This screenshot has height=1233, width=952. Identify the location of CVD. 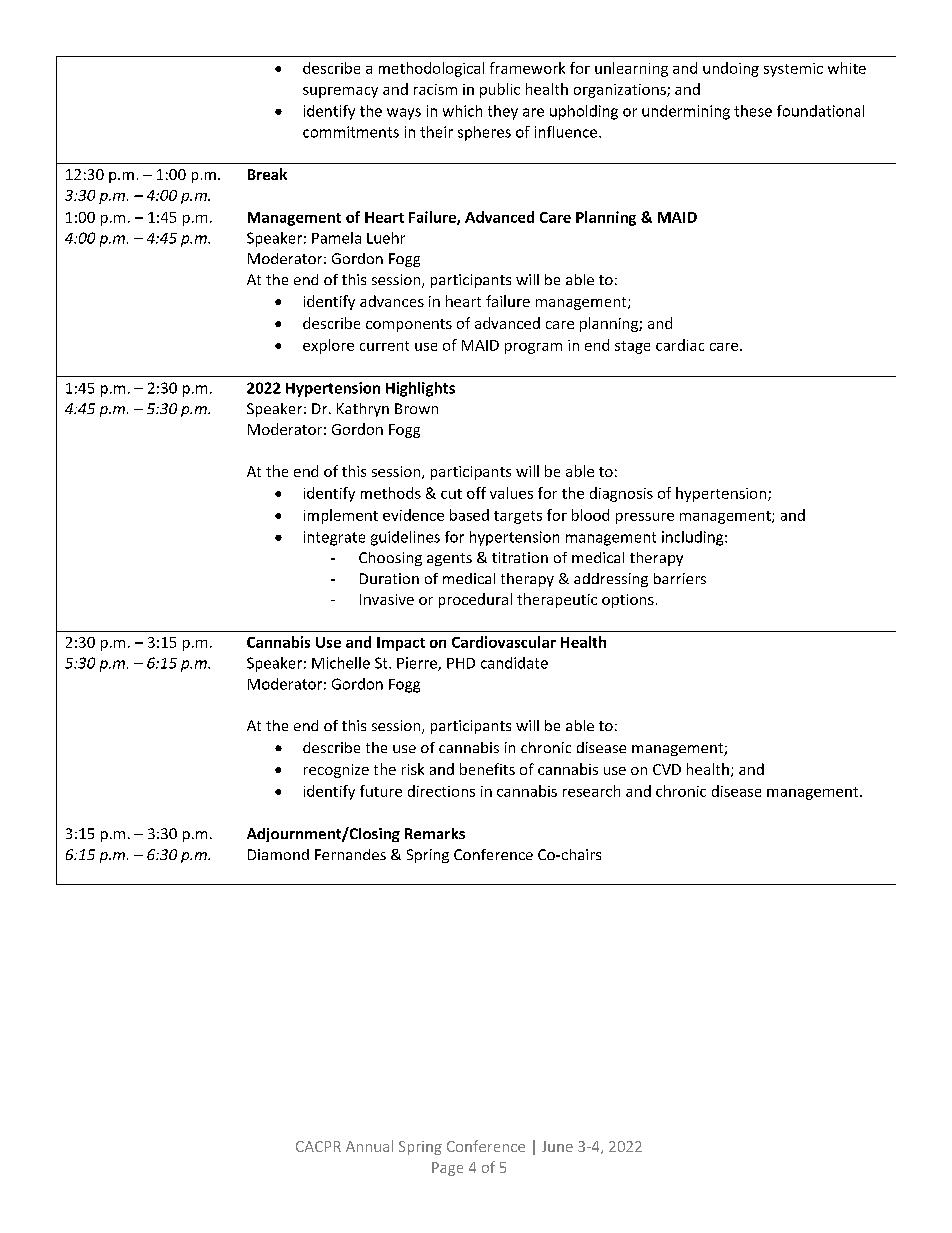
(667, 769).
